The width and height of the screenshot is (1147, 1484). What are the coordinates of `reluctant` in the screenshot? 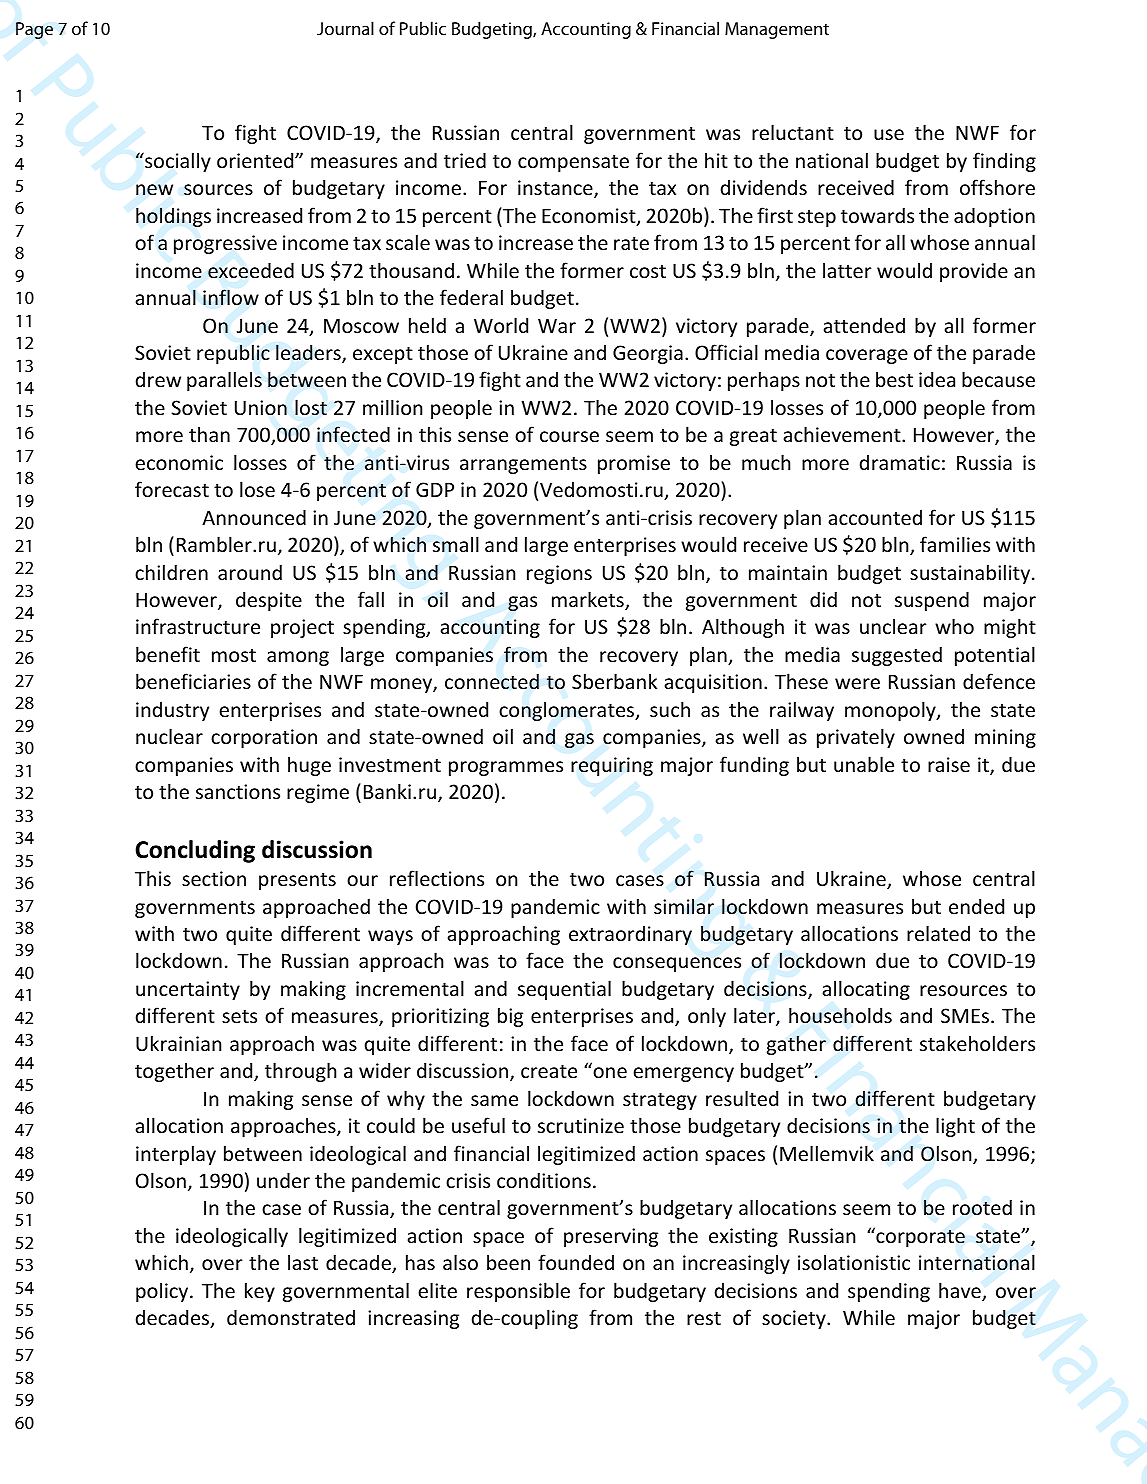 It's located at (793, 132).
